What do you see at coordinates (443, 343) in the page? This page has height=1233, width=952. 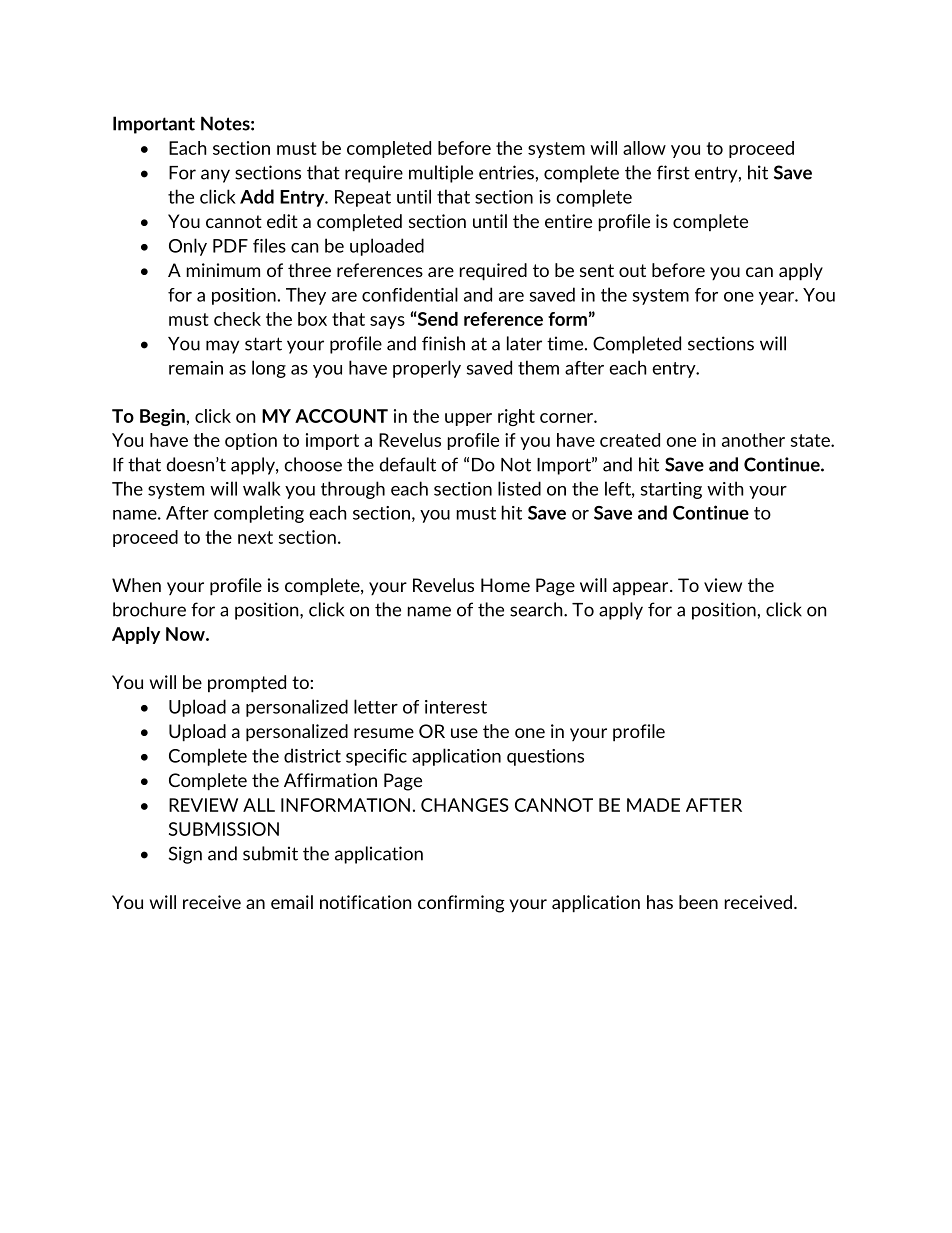 I see `finish` at bounding box center [443, 343].
